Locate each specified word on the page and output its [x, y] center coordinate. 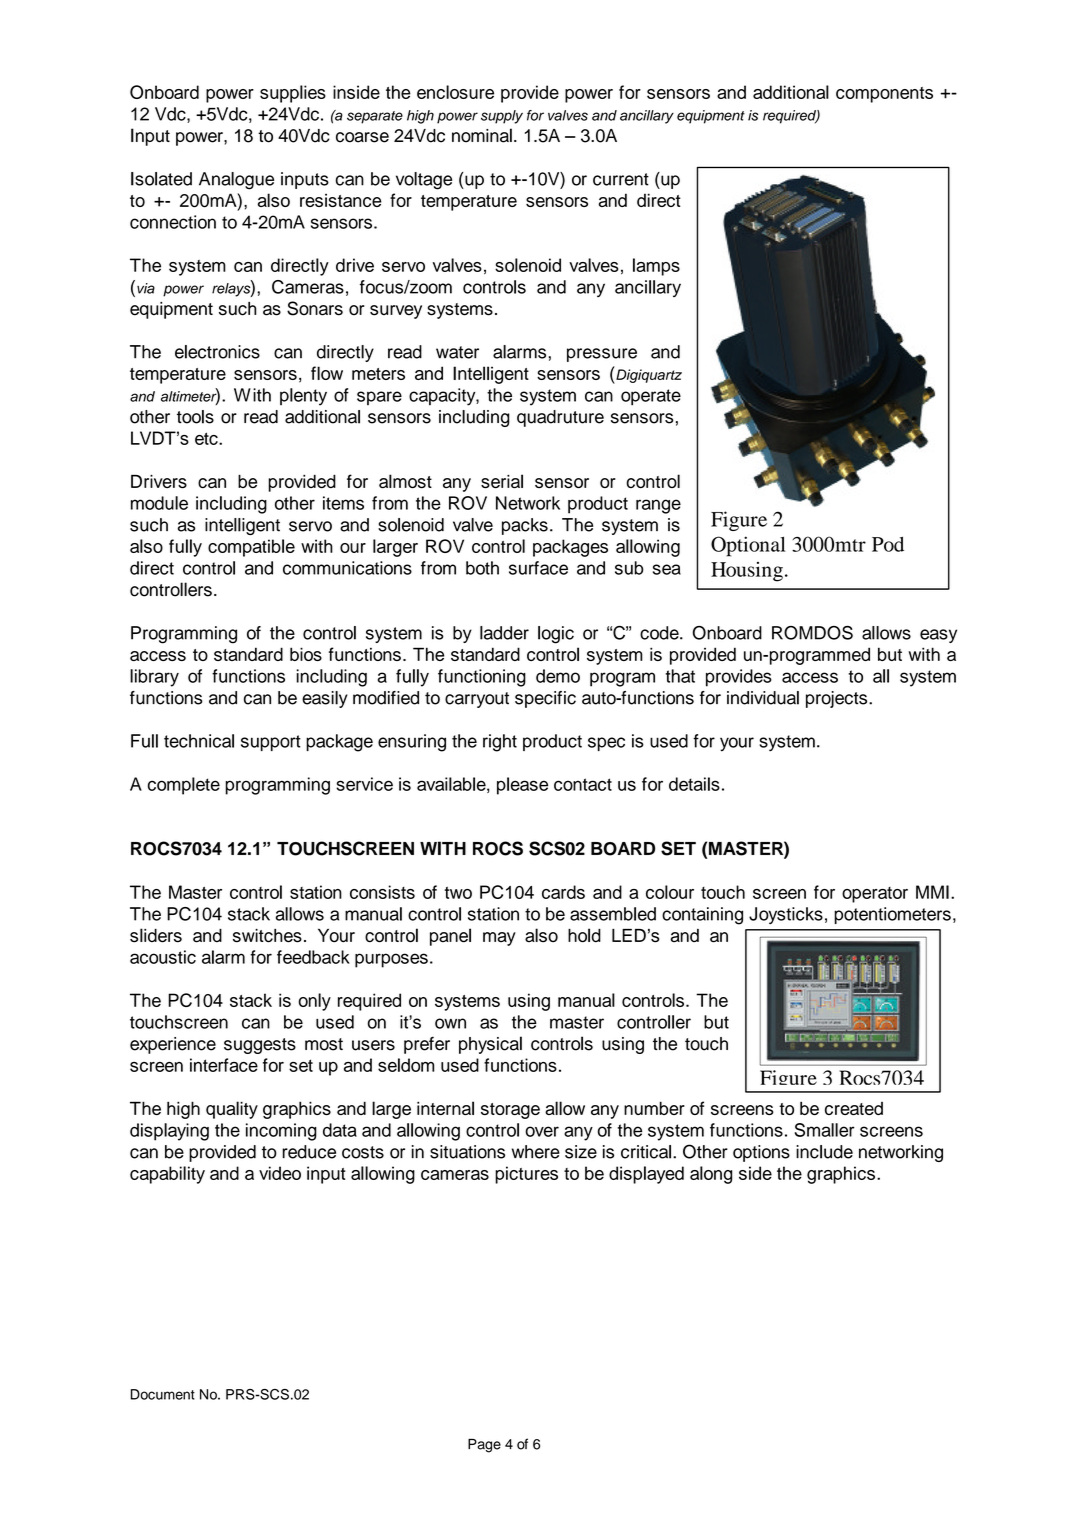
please [522, 786]
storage [510, 1111]
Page [484, 1446]
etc [207, 438]
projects [838, 699]
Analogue [236, 181]
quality [232, 1110]
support [271, 743]
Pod [888, 544]
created [854, 1108]
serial [502, 481]
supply [502, 117]
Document [163, 1394]
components [884, 95]
